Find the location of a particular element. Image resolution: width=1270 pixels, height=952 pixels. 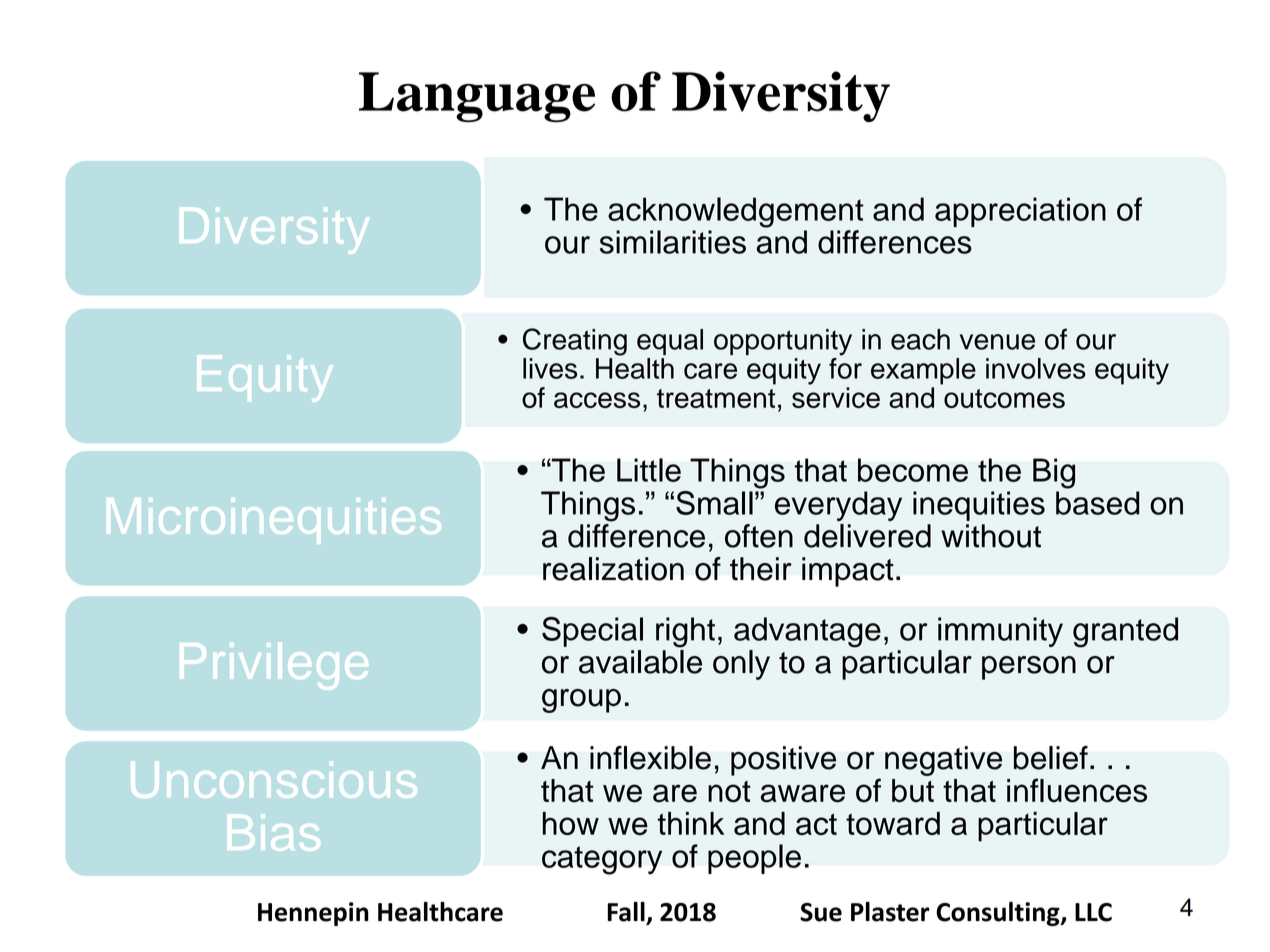

service is located at coordinates (836, 397).
